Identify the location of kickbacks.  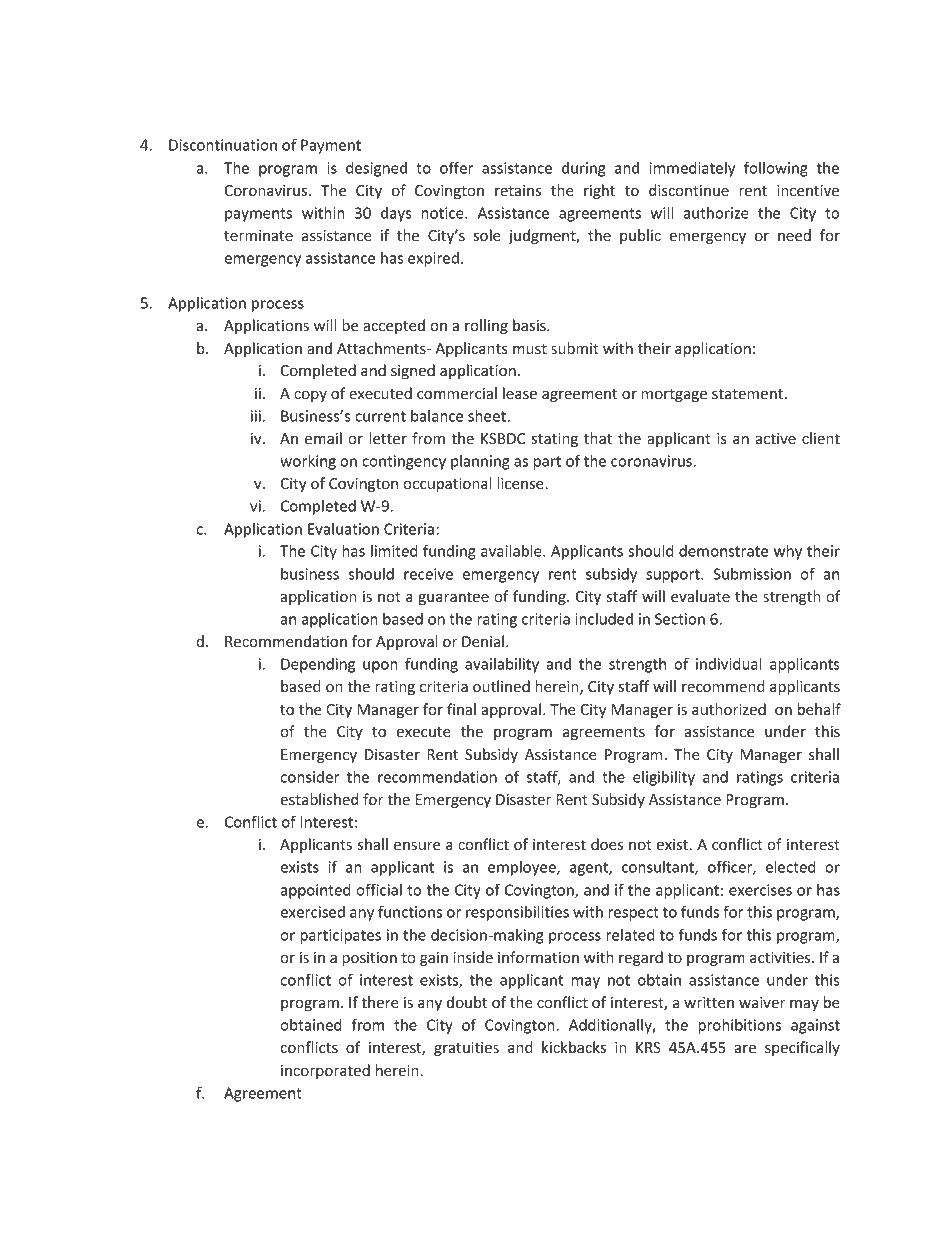
(574, 1047).
